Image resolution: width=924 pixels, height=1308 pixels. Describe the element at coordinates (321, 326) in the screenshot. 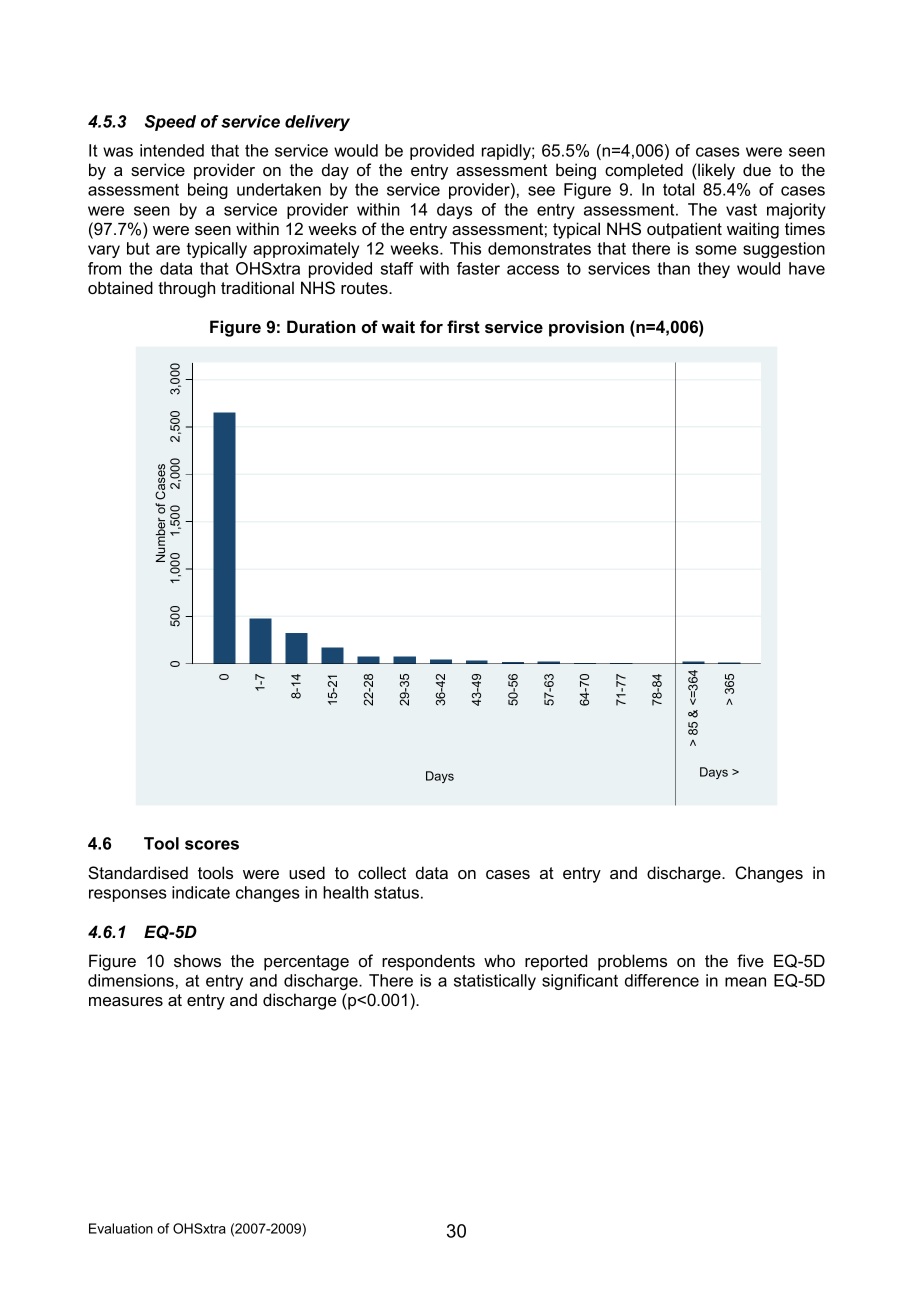

I see `Duration` at that location.
